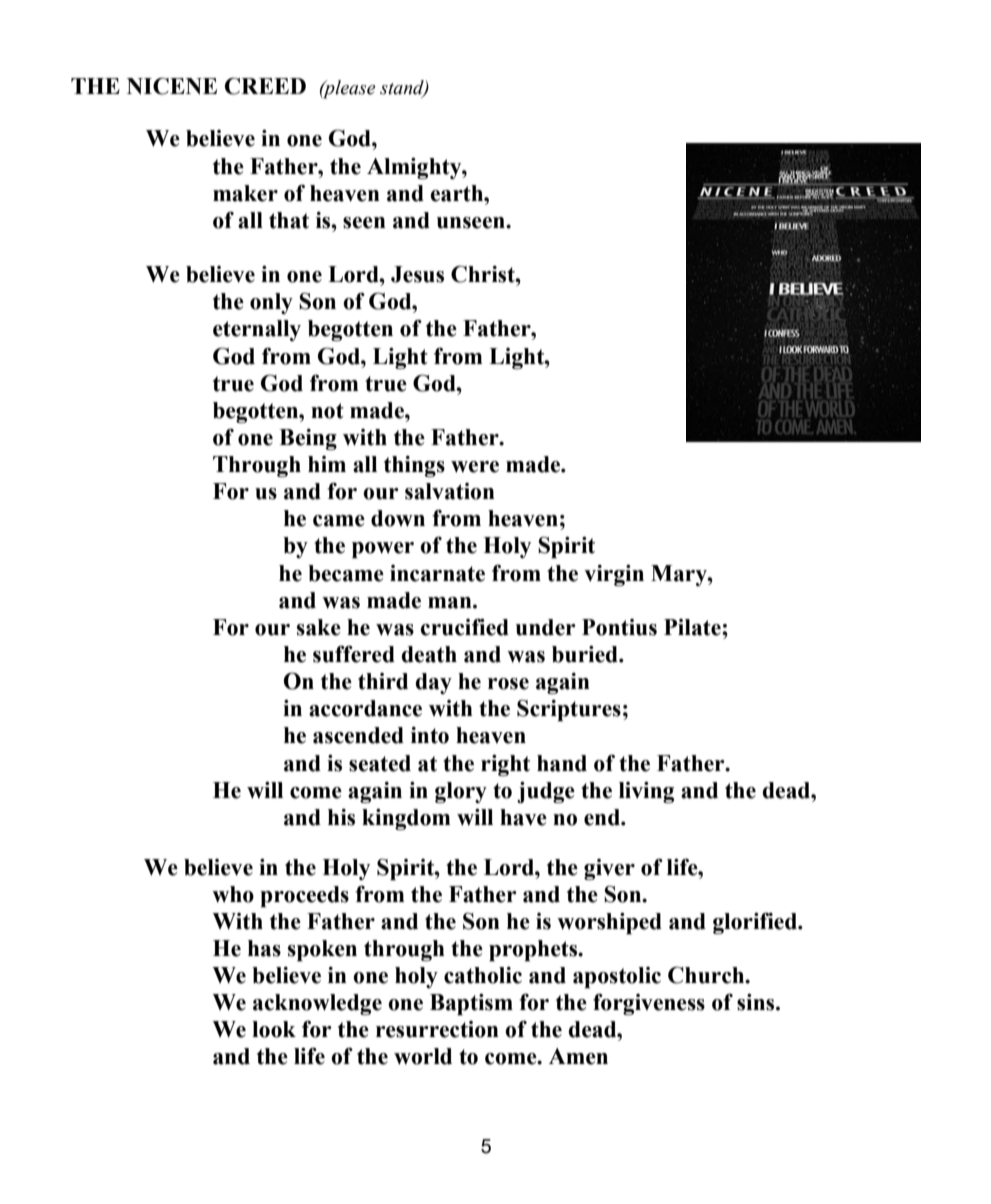  I want to click on incarnate, so click(437, 573).
